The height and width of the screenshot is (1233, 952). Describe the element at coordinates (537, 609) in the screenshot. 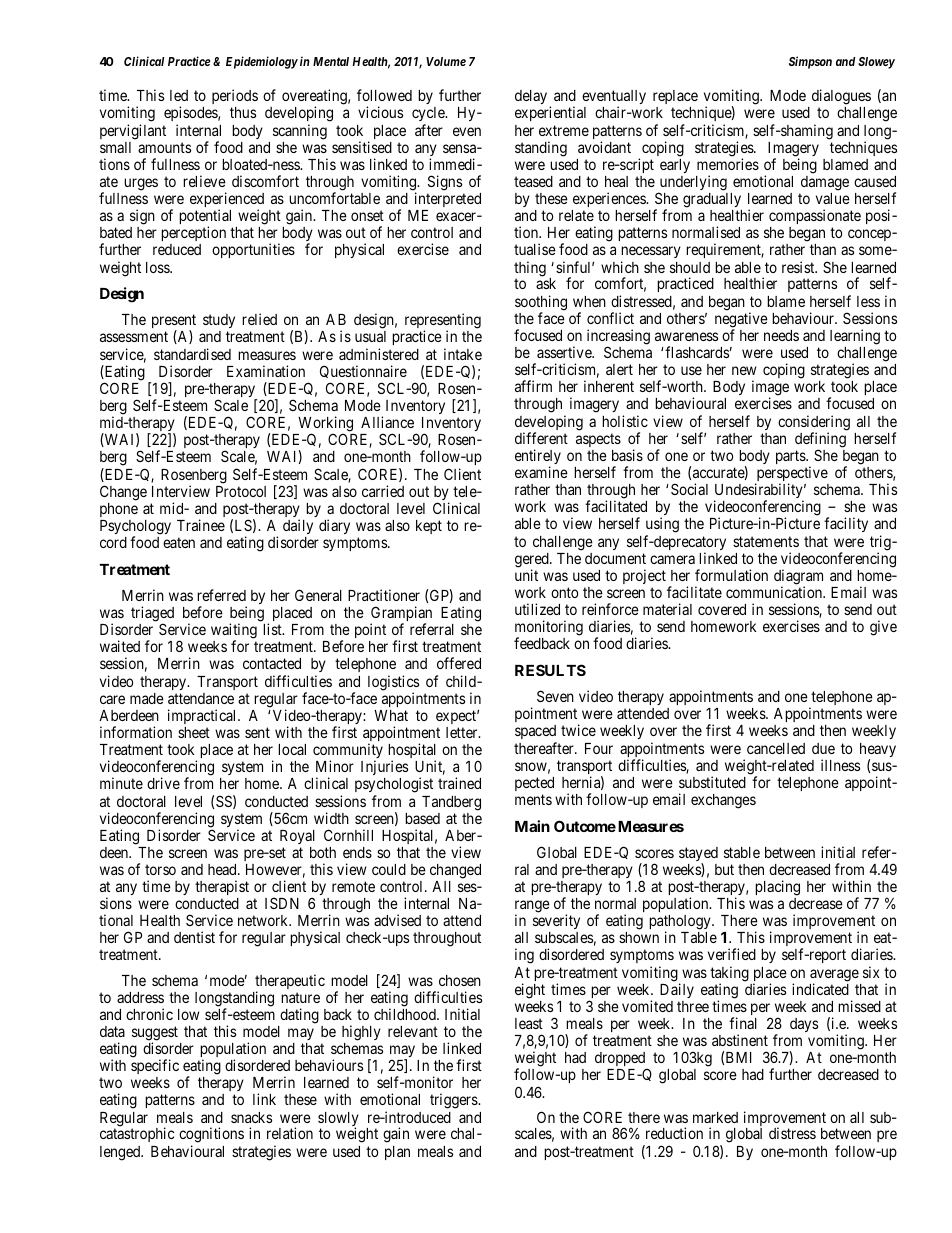

I see `utilized` at that location.
